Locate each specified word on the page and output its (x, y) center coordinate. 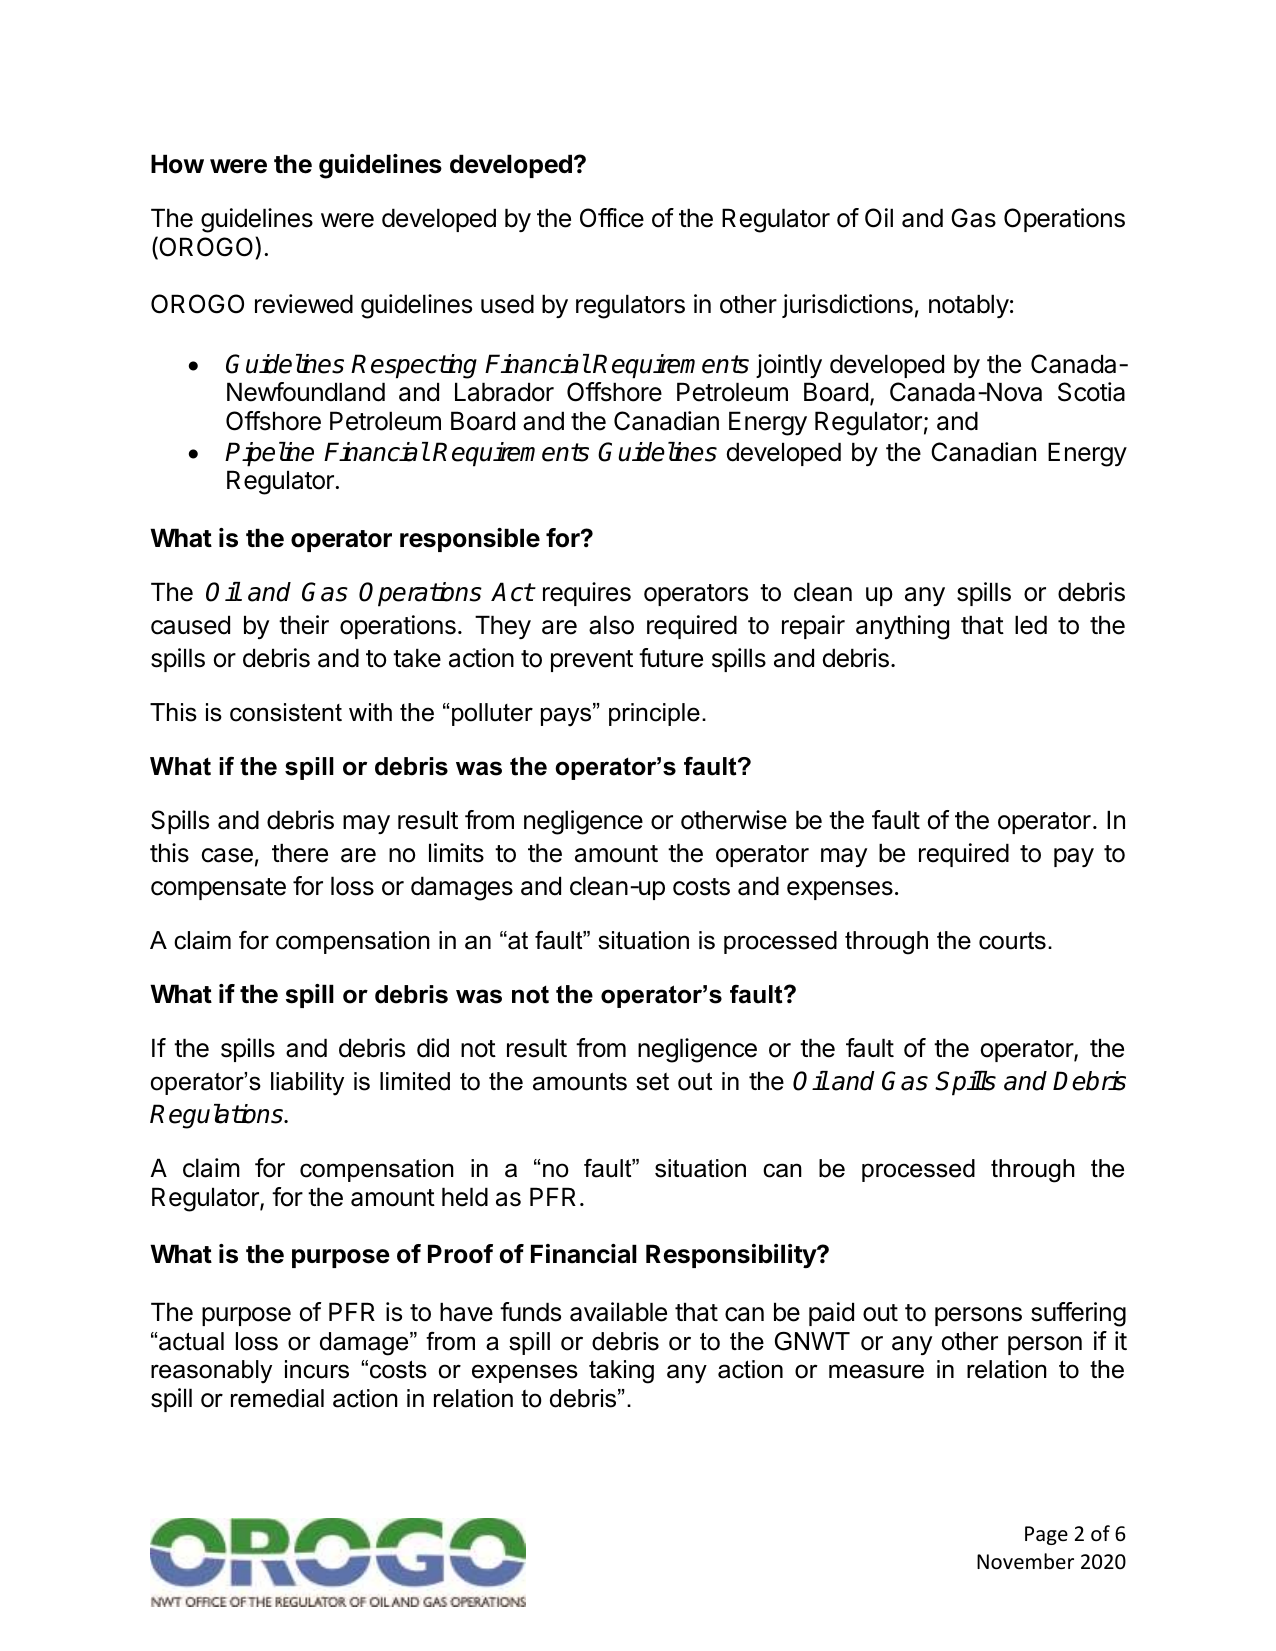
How (177, 164)
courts (1012, 941)
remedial (277, 1398)
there (300, 853)
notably (969, 306)
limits (456, 853)
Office (612, 218)
